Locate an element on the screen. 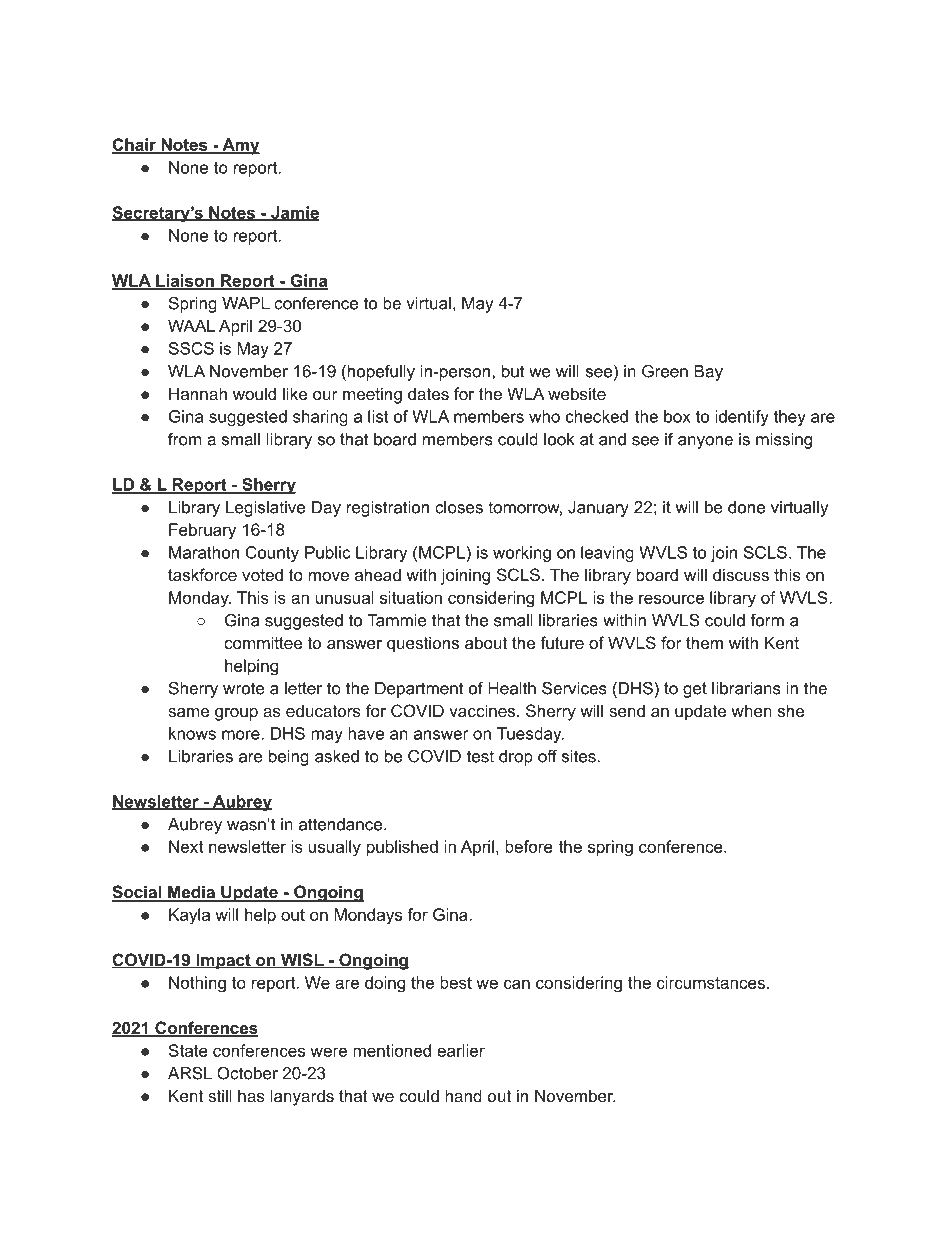 The height and width of the screenshot is (1233, 952). Bay is located at coordinates (708, 373).
